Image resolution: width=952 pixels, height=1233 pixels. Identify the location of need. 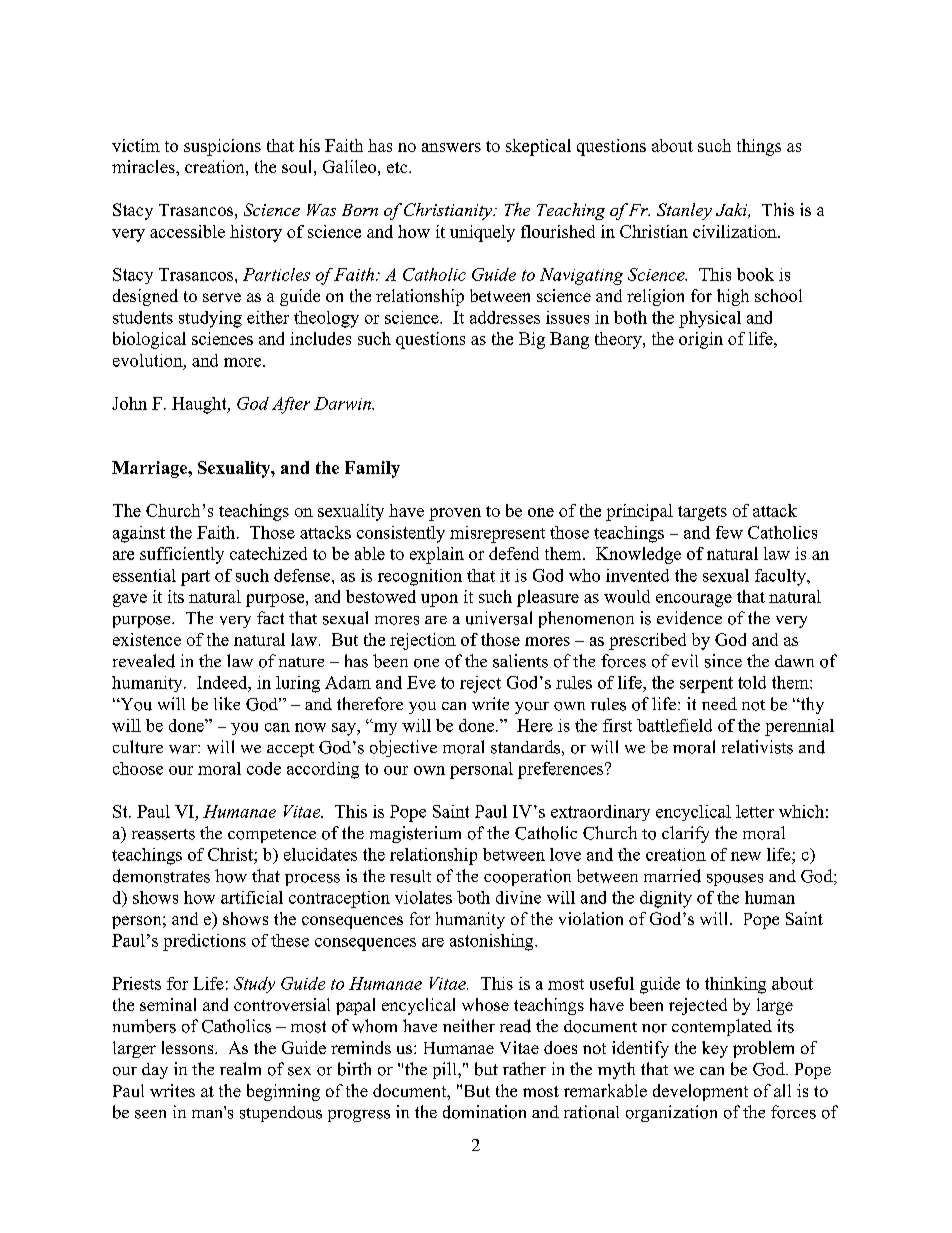
(719, 703).
